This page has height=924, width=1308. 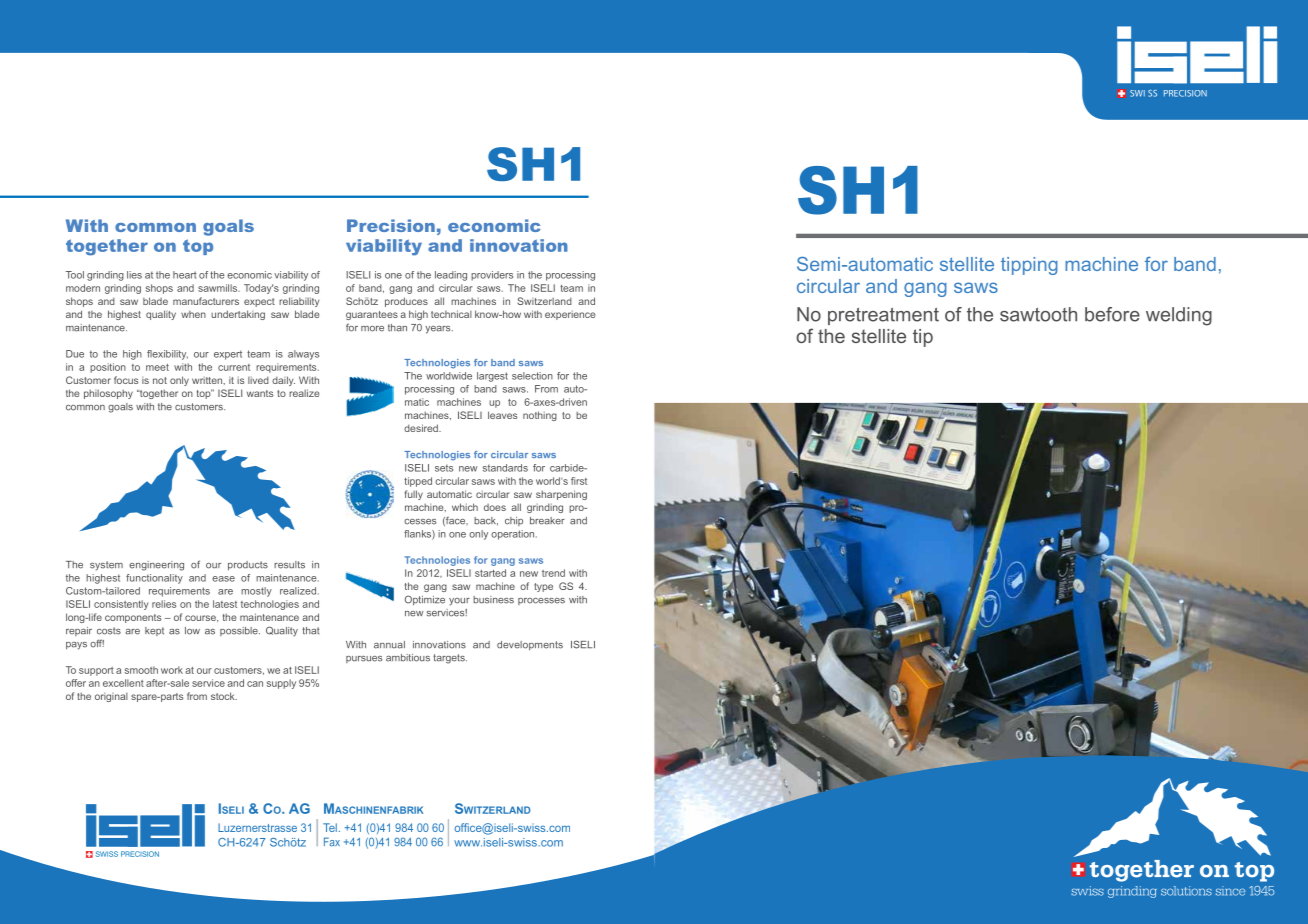 What do you see at coordinates (224, 696) in the page?
I see `stock` at bounding box center [224, 696].
